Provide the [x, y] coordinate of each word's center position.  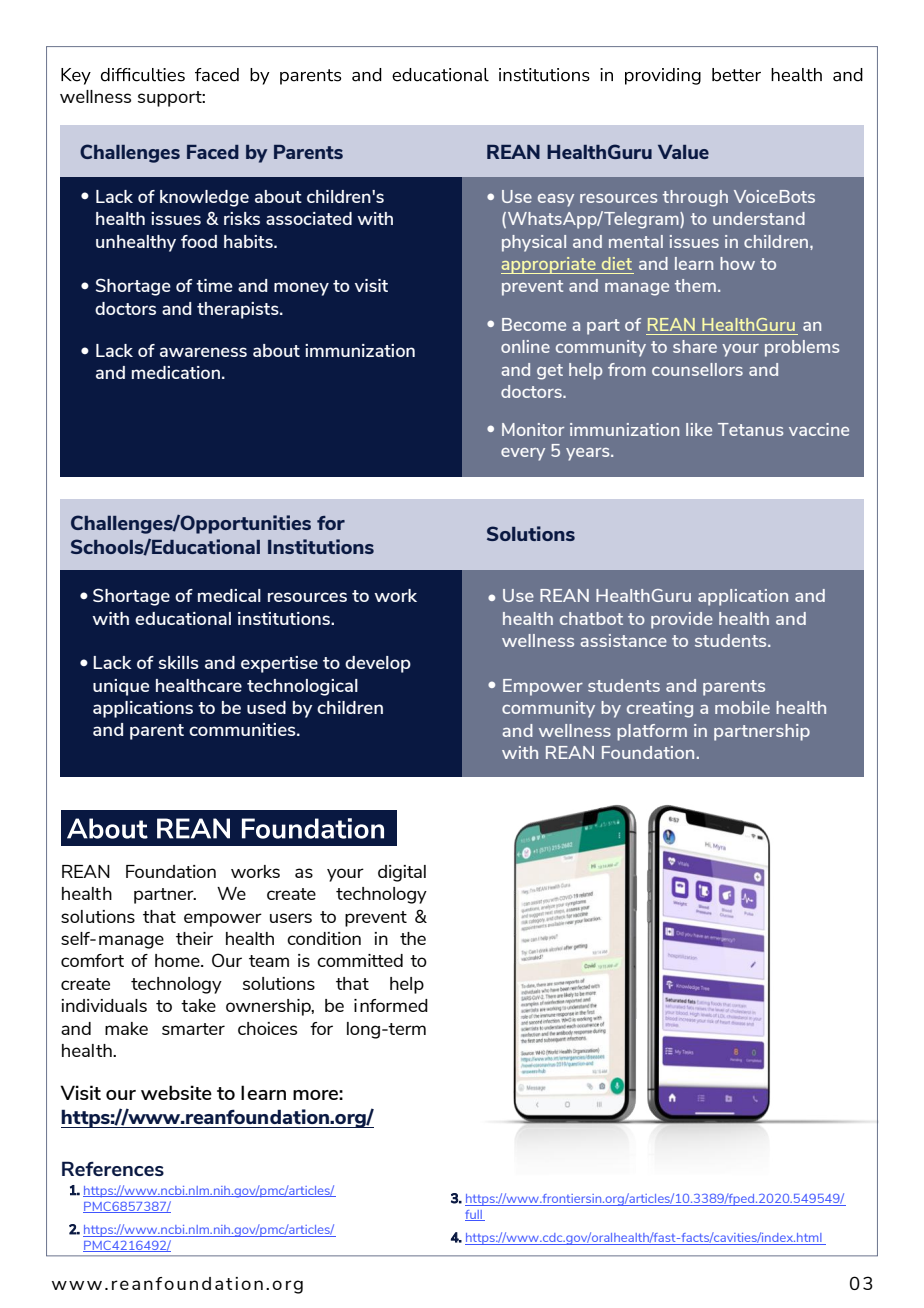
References [113, 1168]
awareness [203, 352]
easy [556, 200]
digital [402, 873]
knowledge [204, 198]
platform [652, 732]
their [194, 938]
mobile [742, 707]
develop [378, 664]
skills [179, 662]
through [695, 198]
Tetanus [750, 429]
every [523, 454]
